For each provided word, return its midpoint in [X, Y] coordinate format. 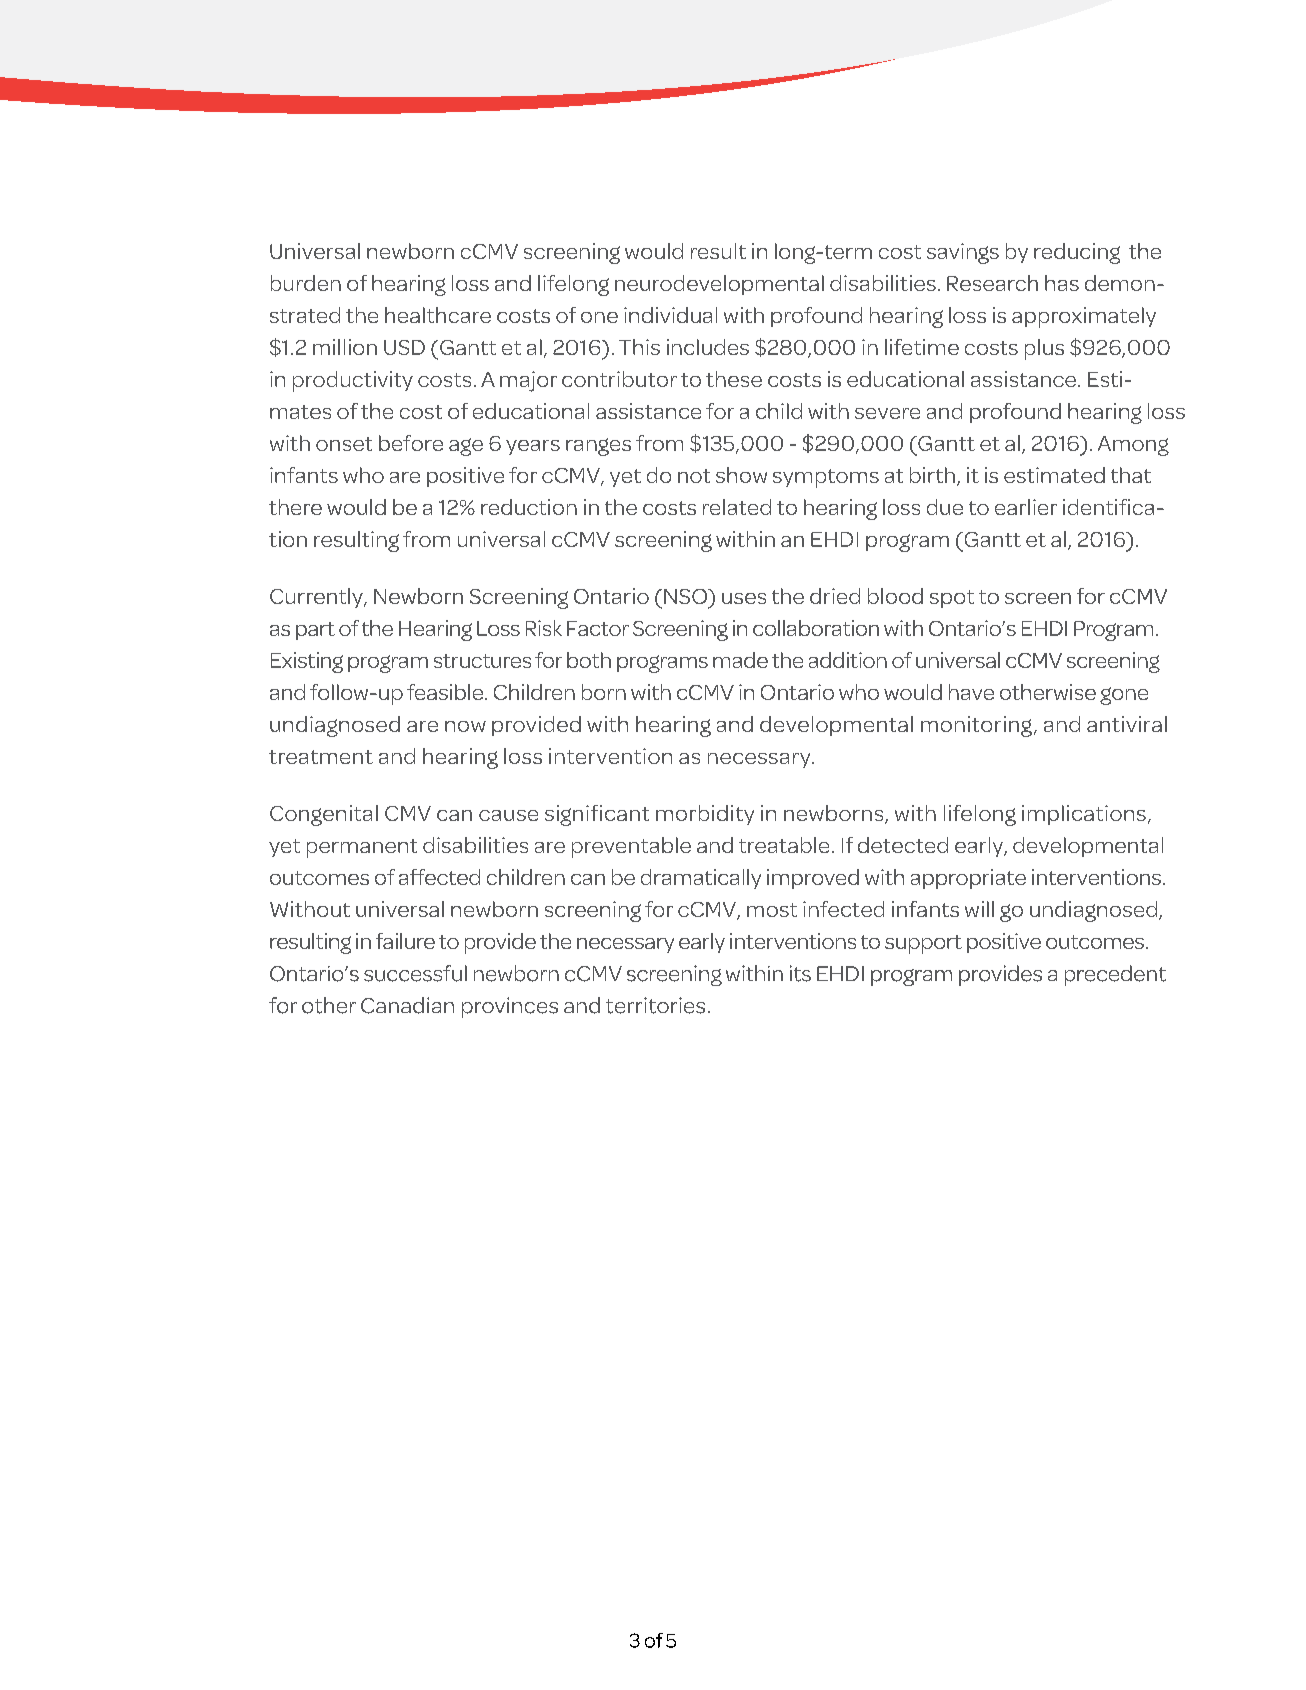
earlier [1026, 507]
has [1062, 283]
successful [415, 973]
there [295, 507]
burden [306, 283]
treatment [321, 757]
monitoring [976, 726]
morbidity [705, 815]
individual [670, 315]
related [737, 507]
